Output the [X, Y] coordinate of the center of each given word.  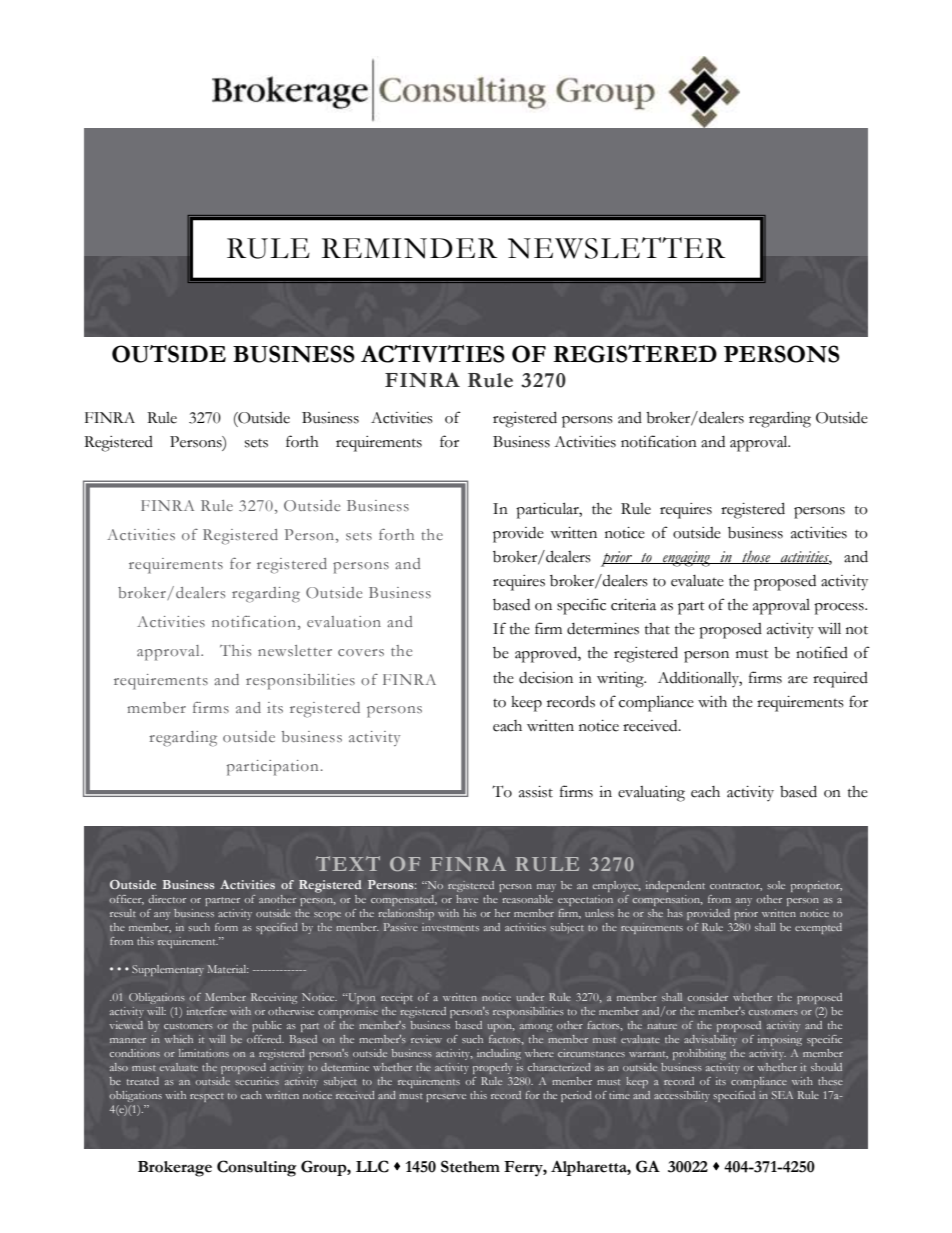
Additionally [700, 679]
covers [361, 652]
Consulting [257, 1168]
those [756, 557]
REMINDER [410, 248]
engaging [687, 559]
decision [546, 678]
